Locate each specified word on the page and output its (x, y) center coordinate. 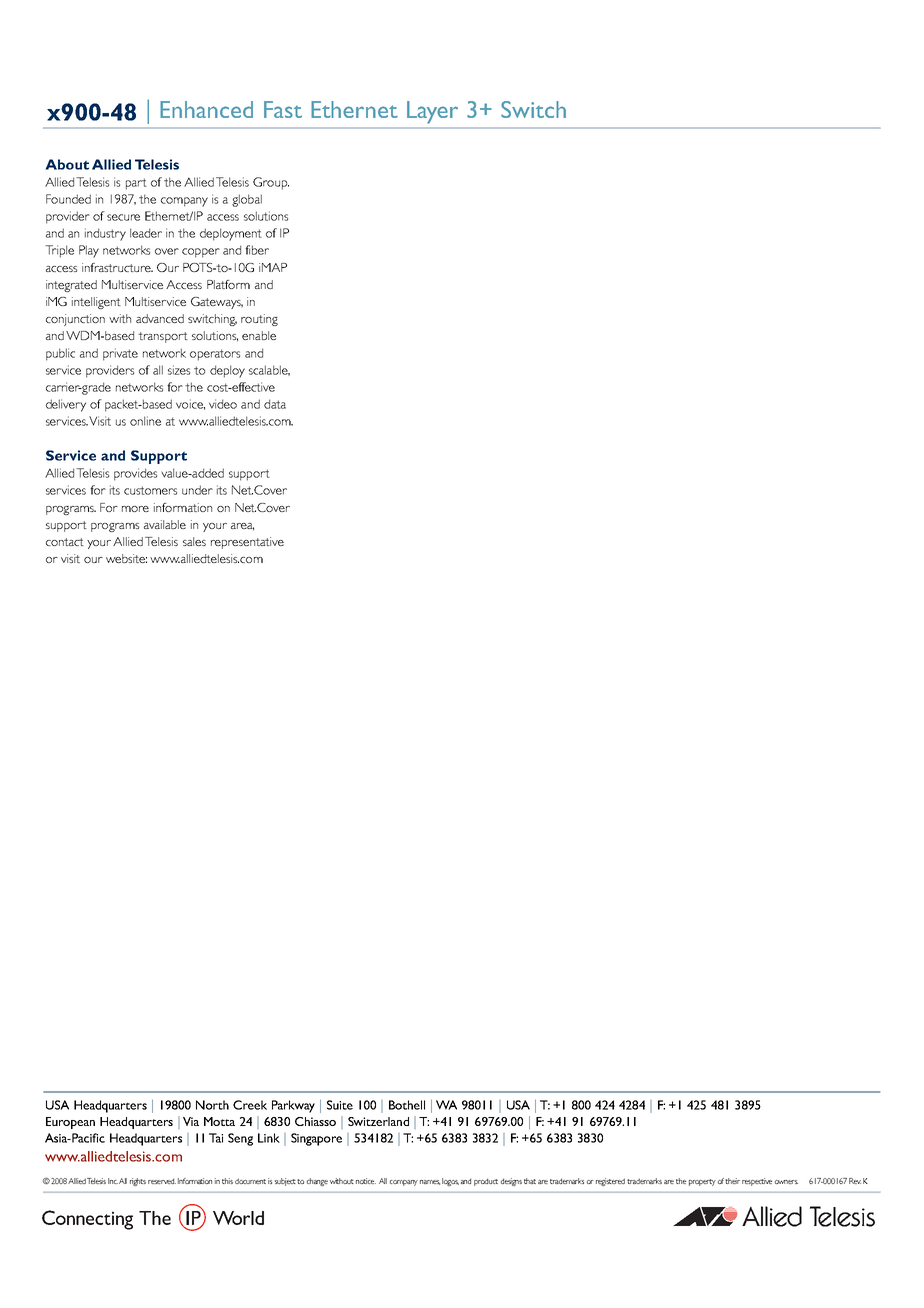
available (165, 524)
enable (259, 335)
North (212, 1105)
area (242, 527)
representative (247, 543)
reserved (162, 1181)
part (136, 184)
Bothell (407, 1105)
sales (194, 541)
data (275, 404)
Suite (340, 1105)
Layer (432, 112)
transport (163, 337)
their (732, 1181)
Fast (283, 109)
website (126, 558)
